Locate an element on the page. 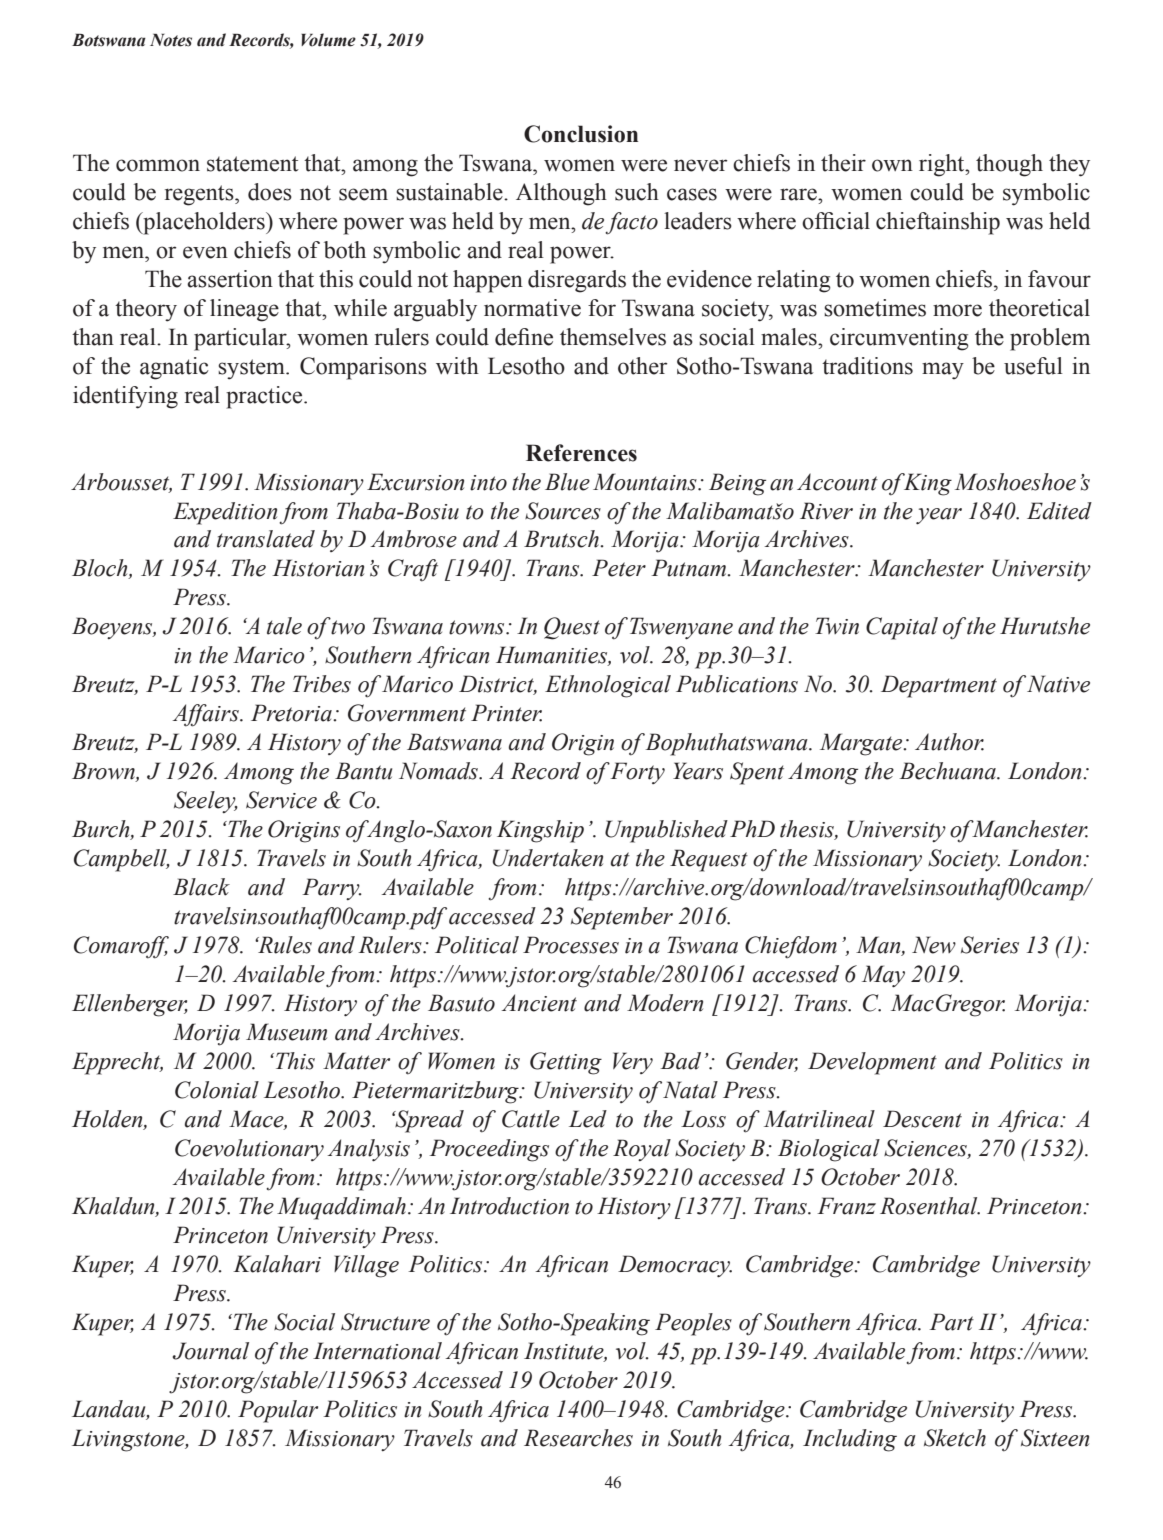  Researches is located at coordinates (578, 1438).
